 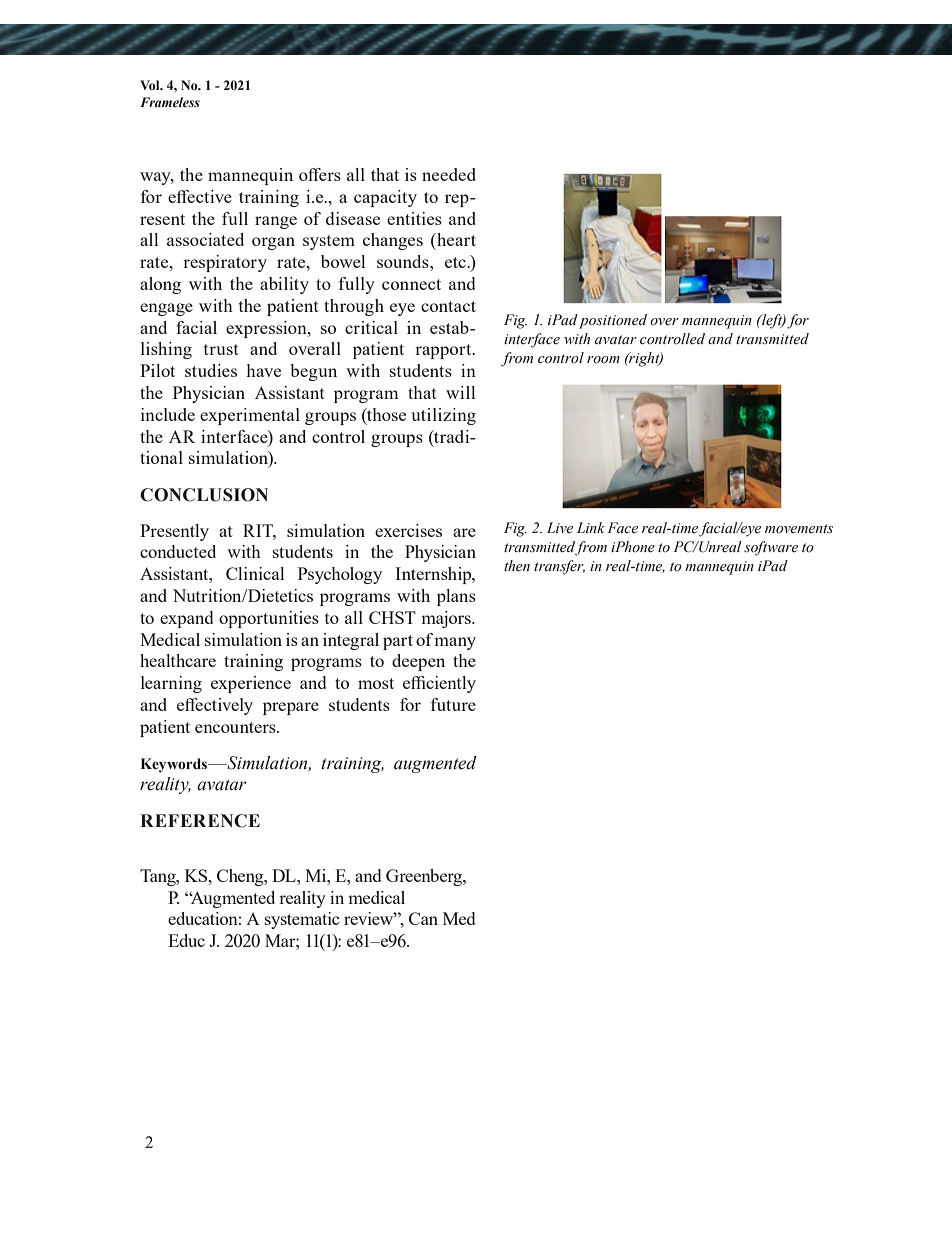 I want to click on studies, so click(x=211, y=370).
